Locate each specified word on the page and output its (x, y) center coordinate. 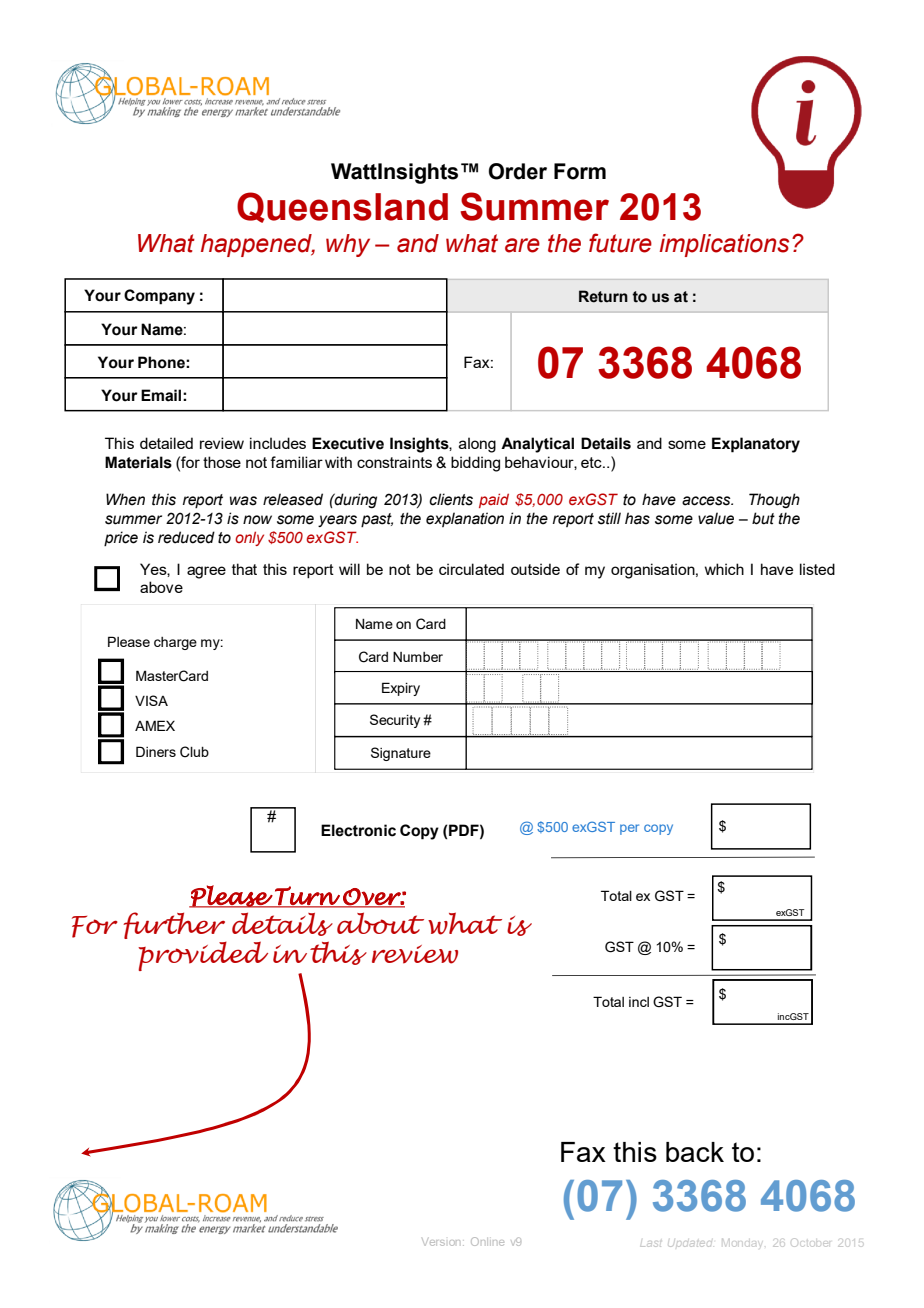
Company (159, 297)
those (222, 462)
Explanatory (756, 445)
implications (724, 245)
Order (518, 171)
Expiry (401, 689)
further (174, 925)
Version (441, 1242)
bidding (475, 464)
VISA (151, 700)
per (629, 829)
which (724, 569)
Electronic (358, 830)
